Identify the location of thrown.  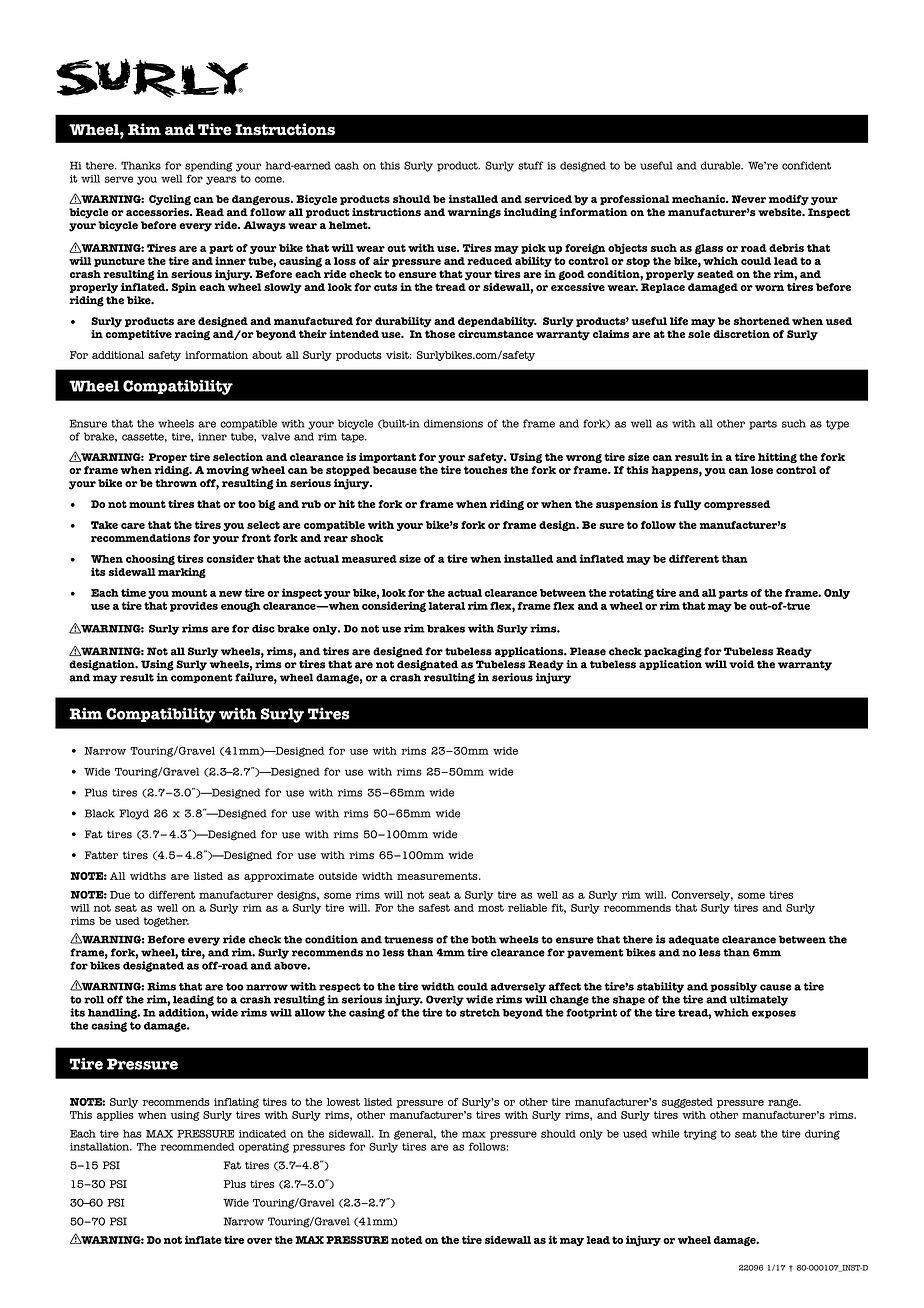
(176, 483).
